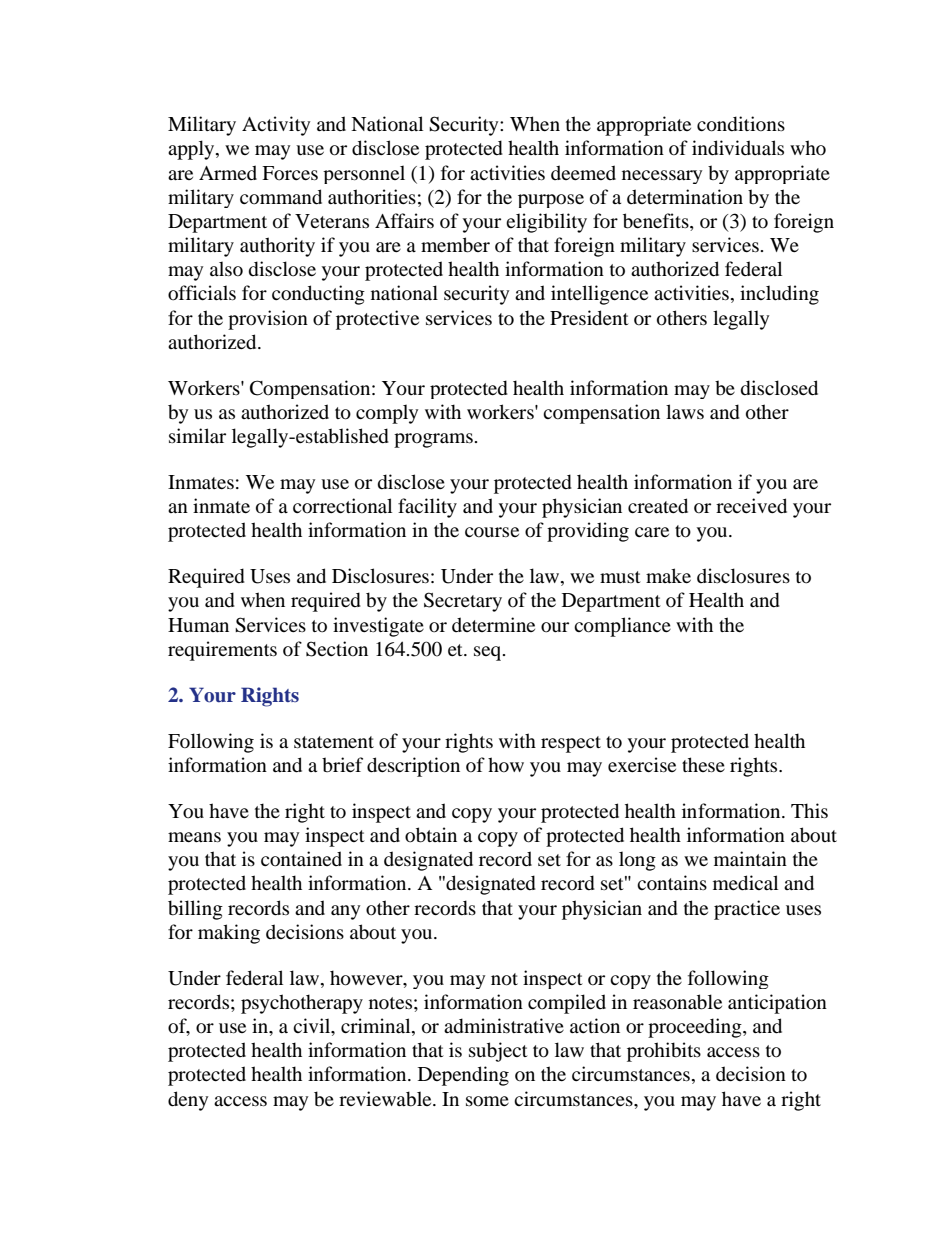  I want to click on received, so click(751, 506).
